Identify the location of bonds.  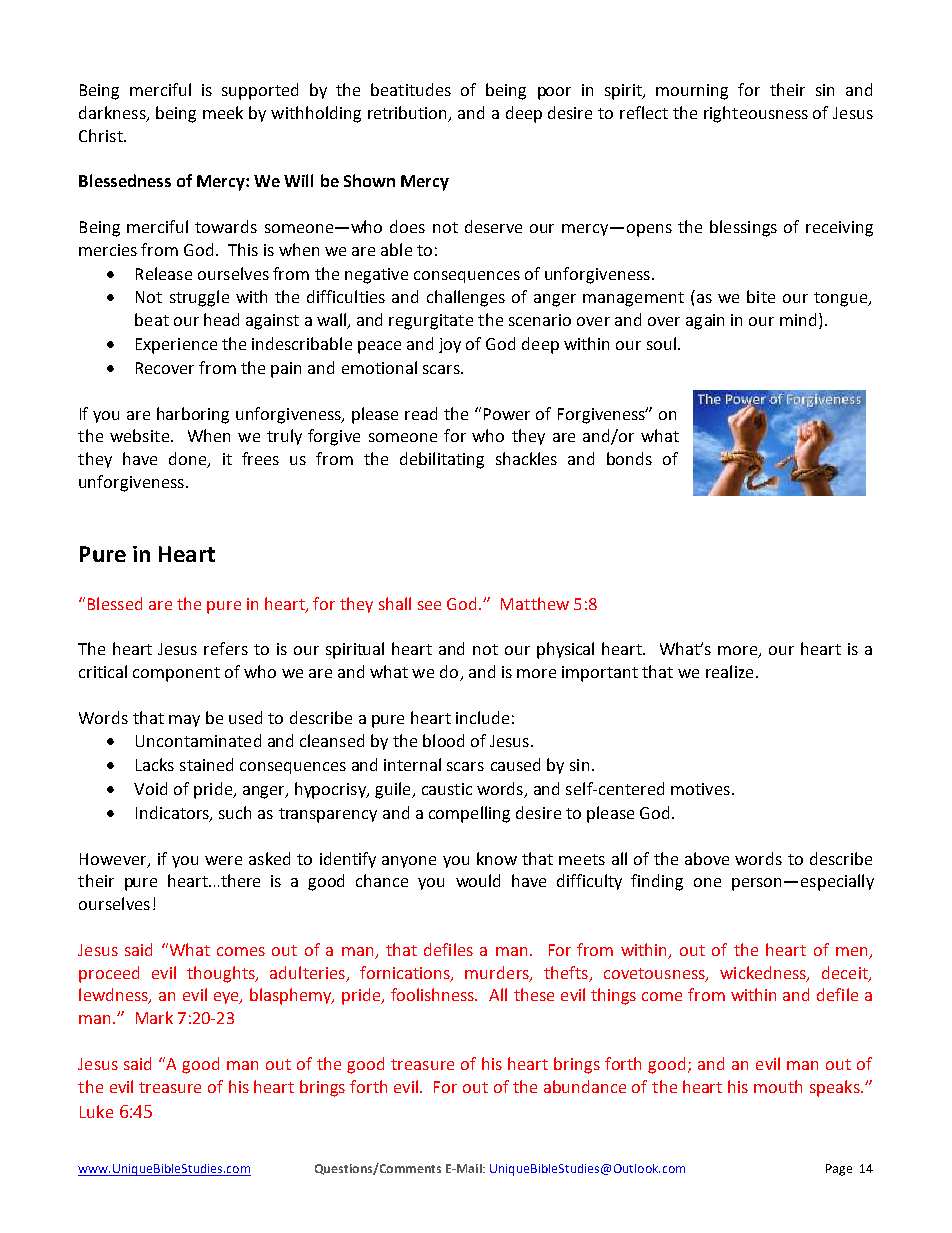
(629, 458).
